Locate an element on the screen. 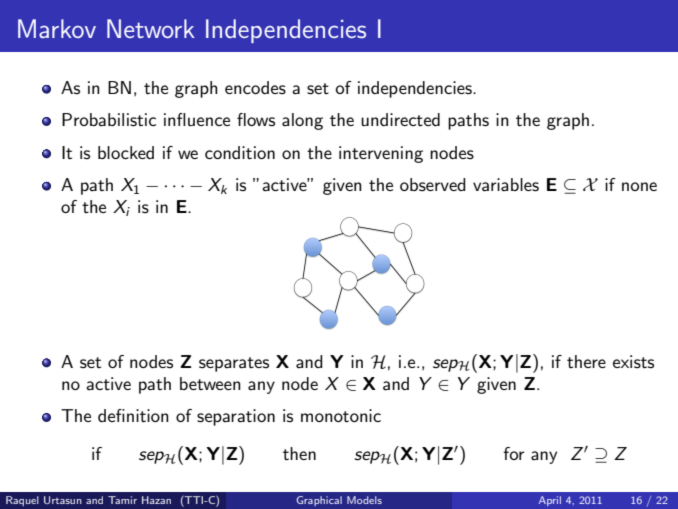 The image size is (678, 509). separates is located at coordinates (234, 364).
